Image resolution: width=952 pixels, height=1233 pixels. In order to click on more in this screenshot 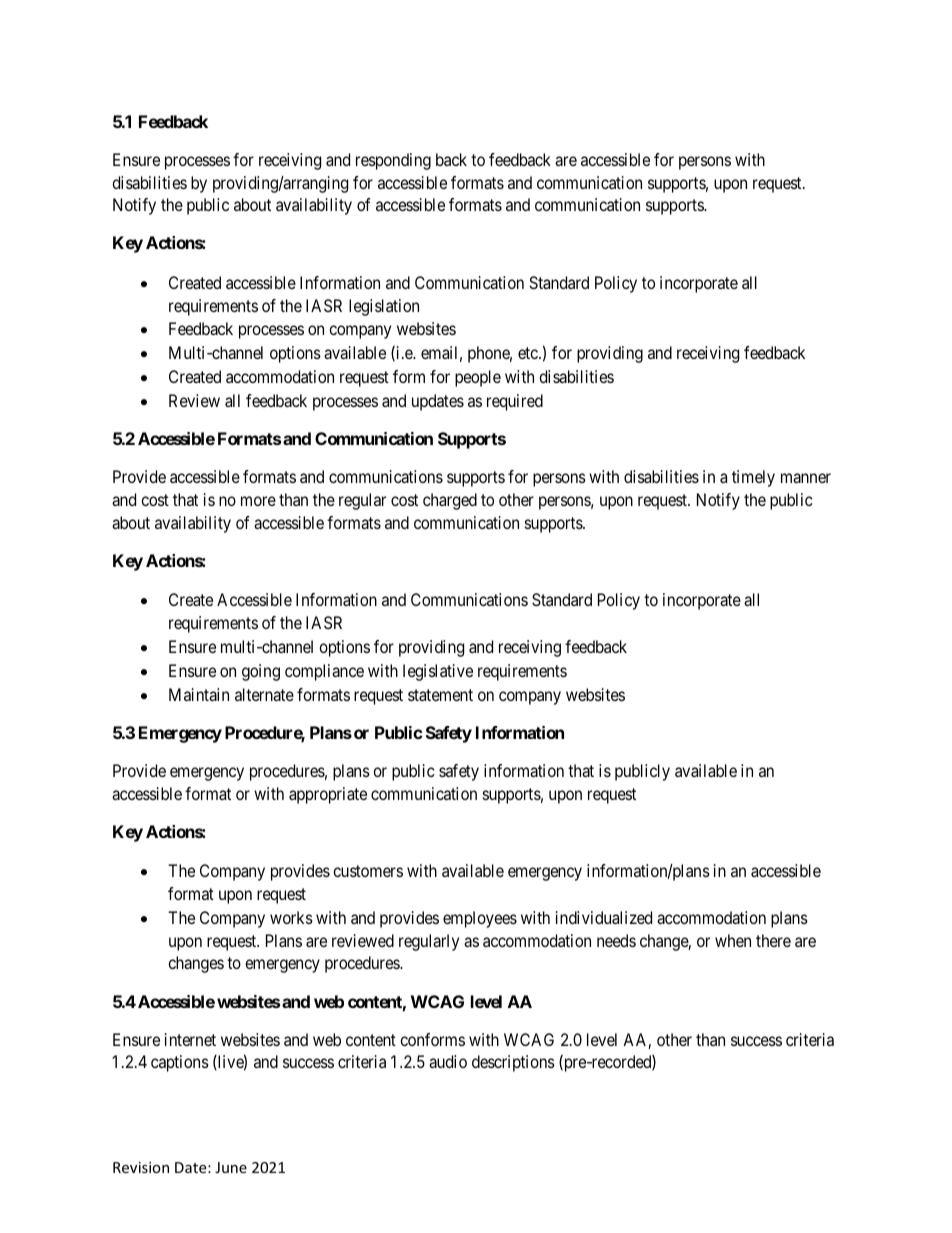, I will do `click(258, 501)`.
